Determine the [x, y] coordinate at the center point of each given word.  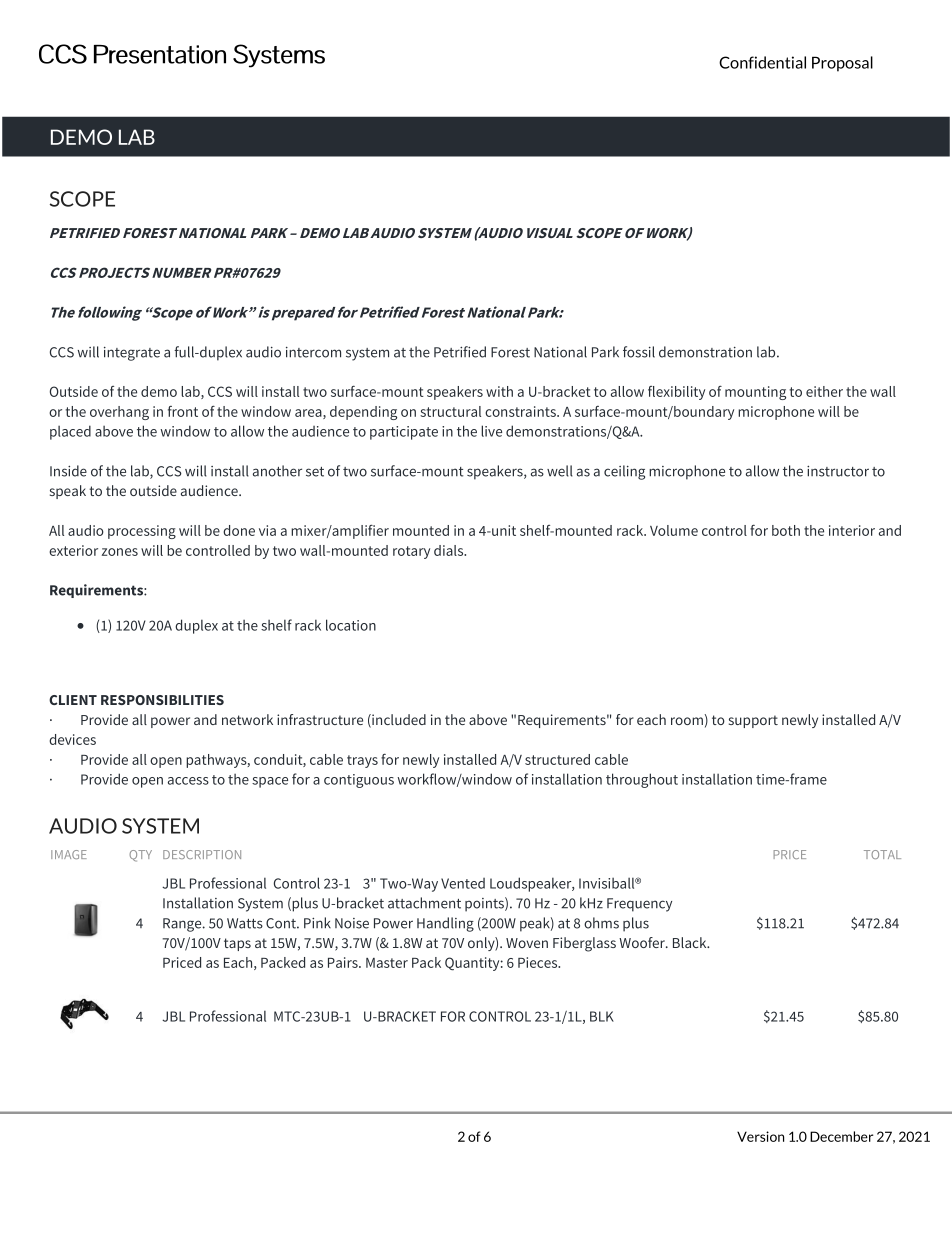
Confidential [762, 62]
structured [557, 759]
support [753, 721]
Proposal [842, 64]
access [188, 781]
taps [237, 944]
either [824, 391]
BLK [602, 1016]
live [491, 431]
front [183, 411]
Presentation [160, 54]
